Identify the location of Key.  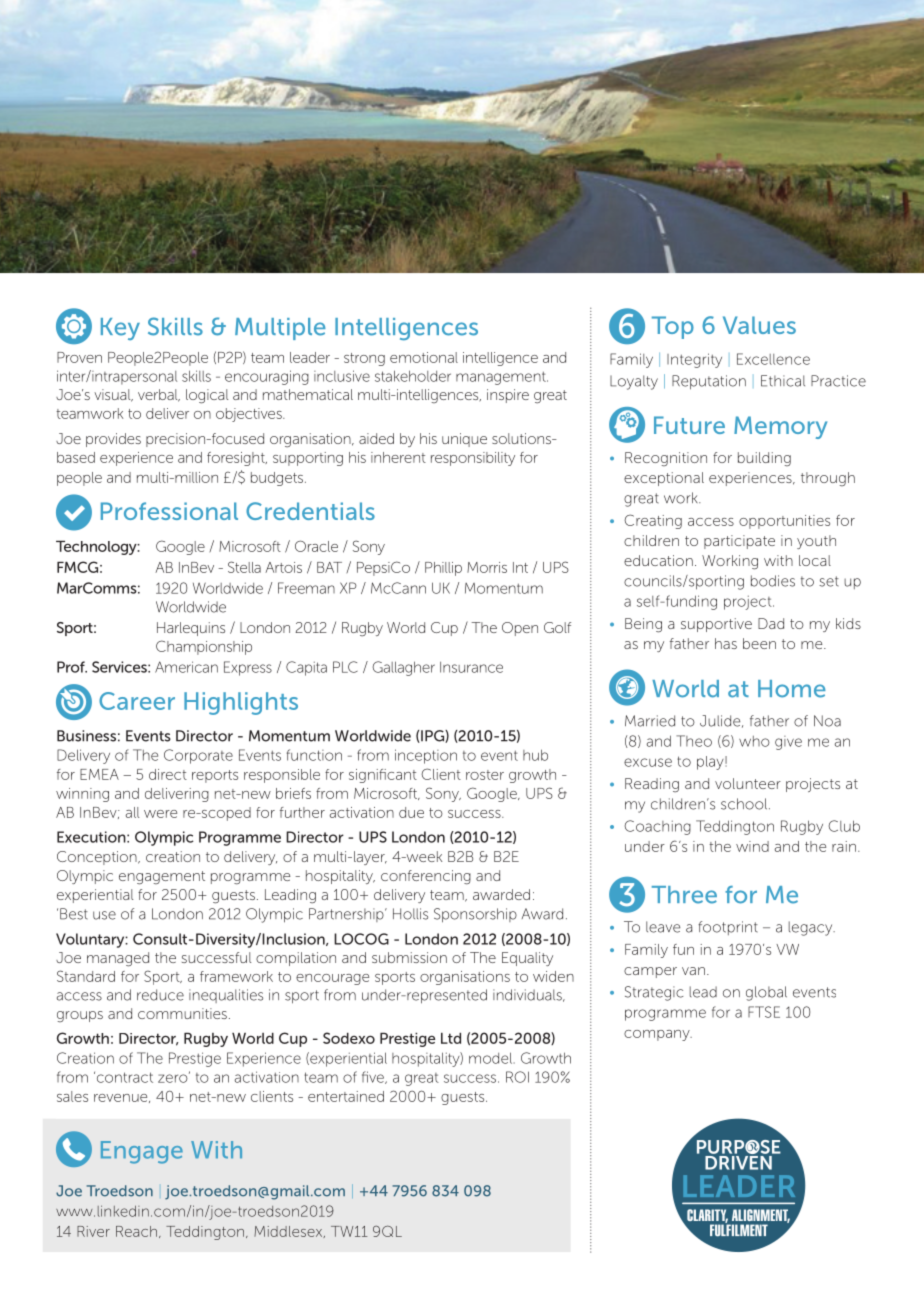
(120, 329).
